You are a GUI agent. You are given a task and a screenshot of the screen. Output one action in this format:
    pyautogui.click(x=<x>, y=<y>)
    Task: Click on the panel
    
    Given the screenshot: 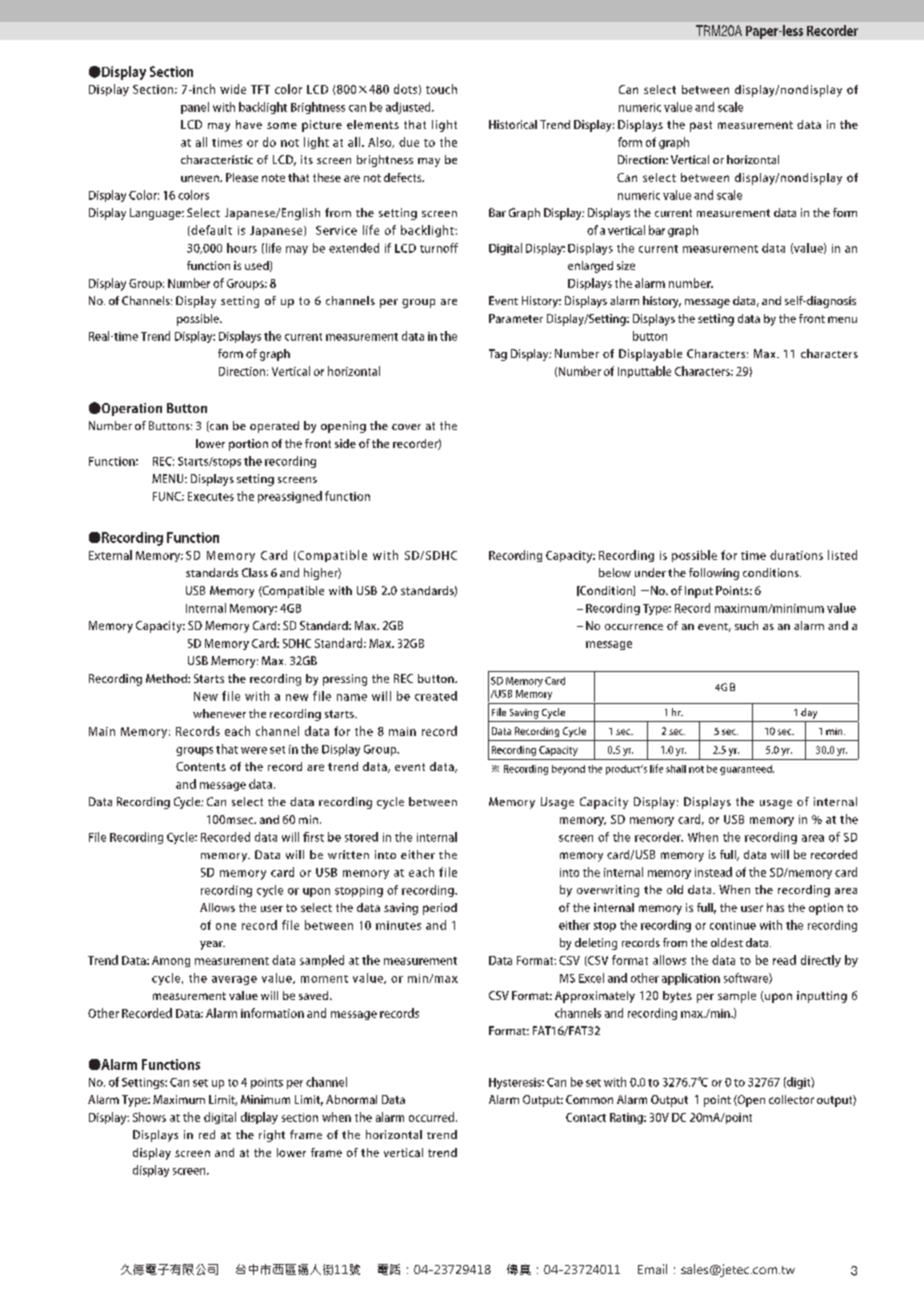 What is the action you would take?
    pyautogui.click(x=195, y=108)
